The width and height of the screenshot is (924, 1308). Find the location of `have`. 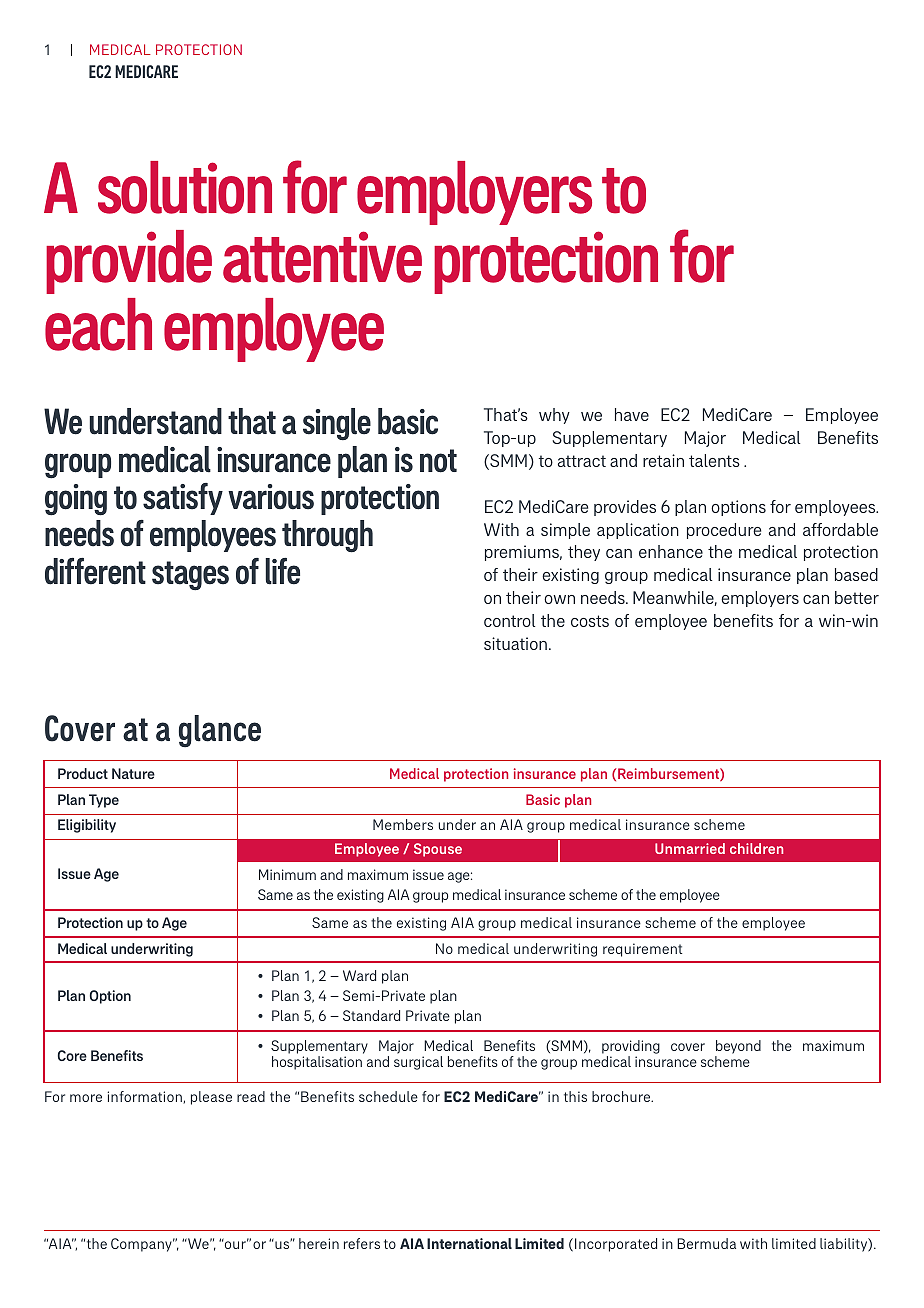

have is located at coordinates (632, 414).
